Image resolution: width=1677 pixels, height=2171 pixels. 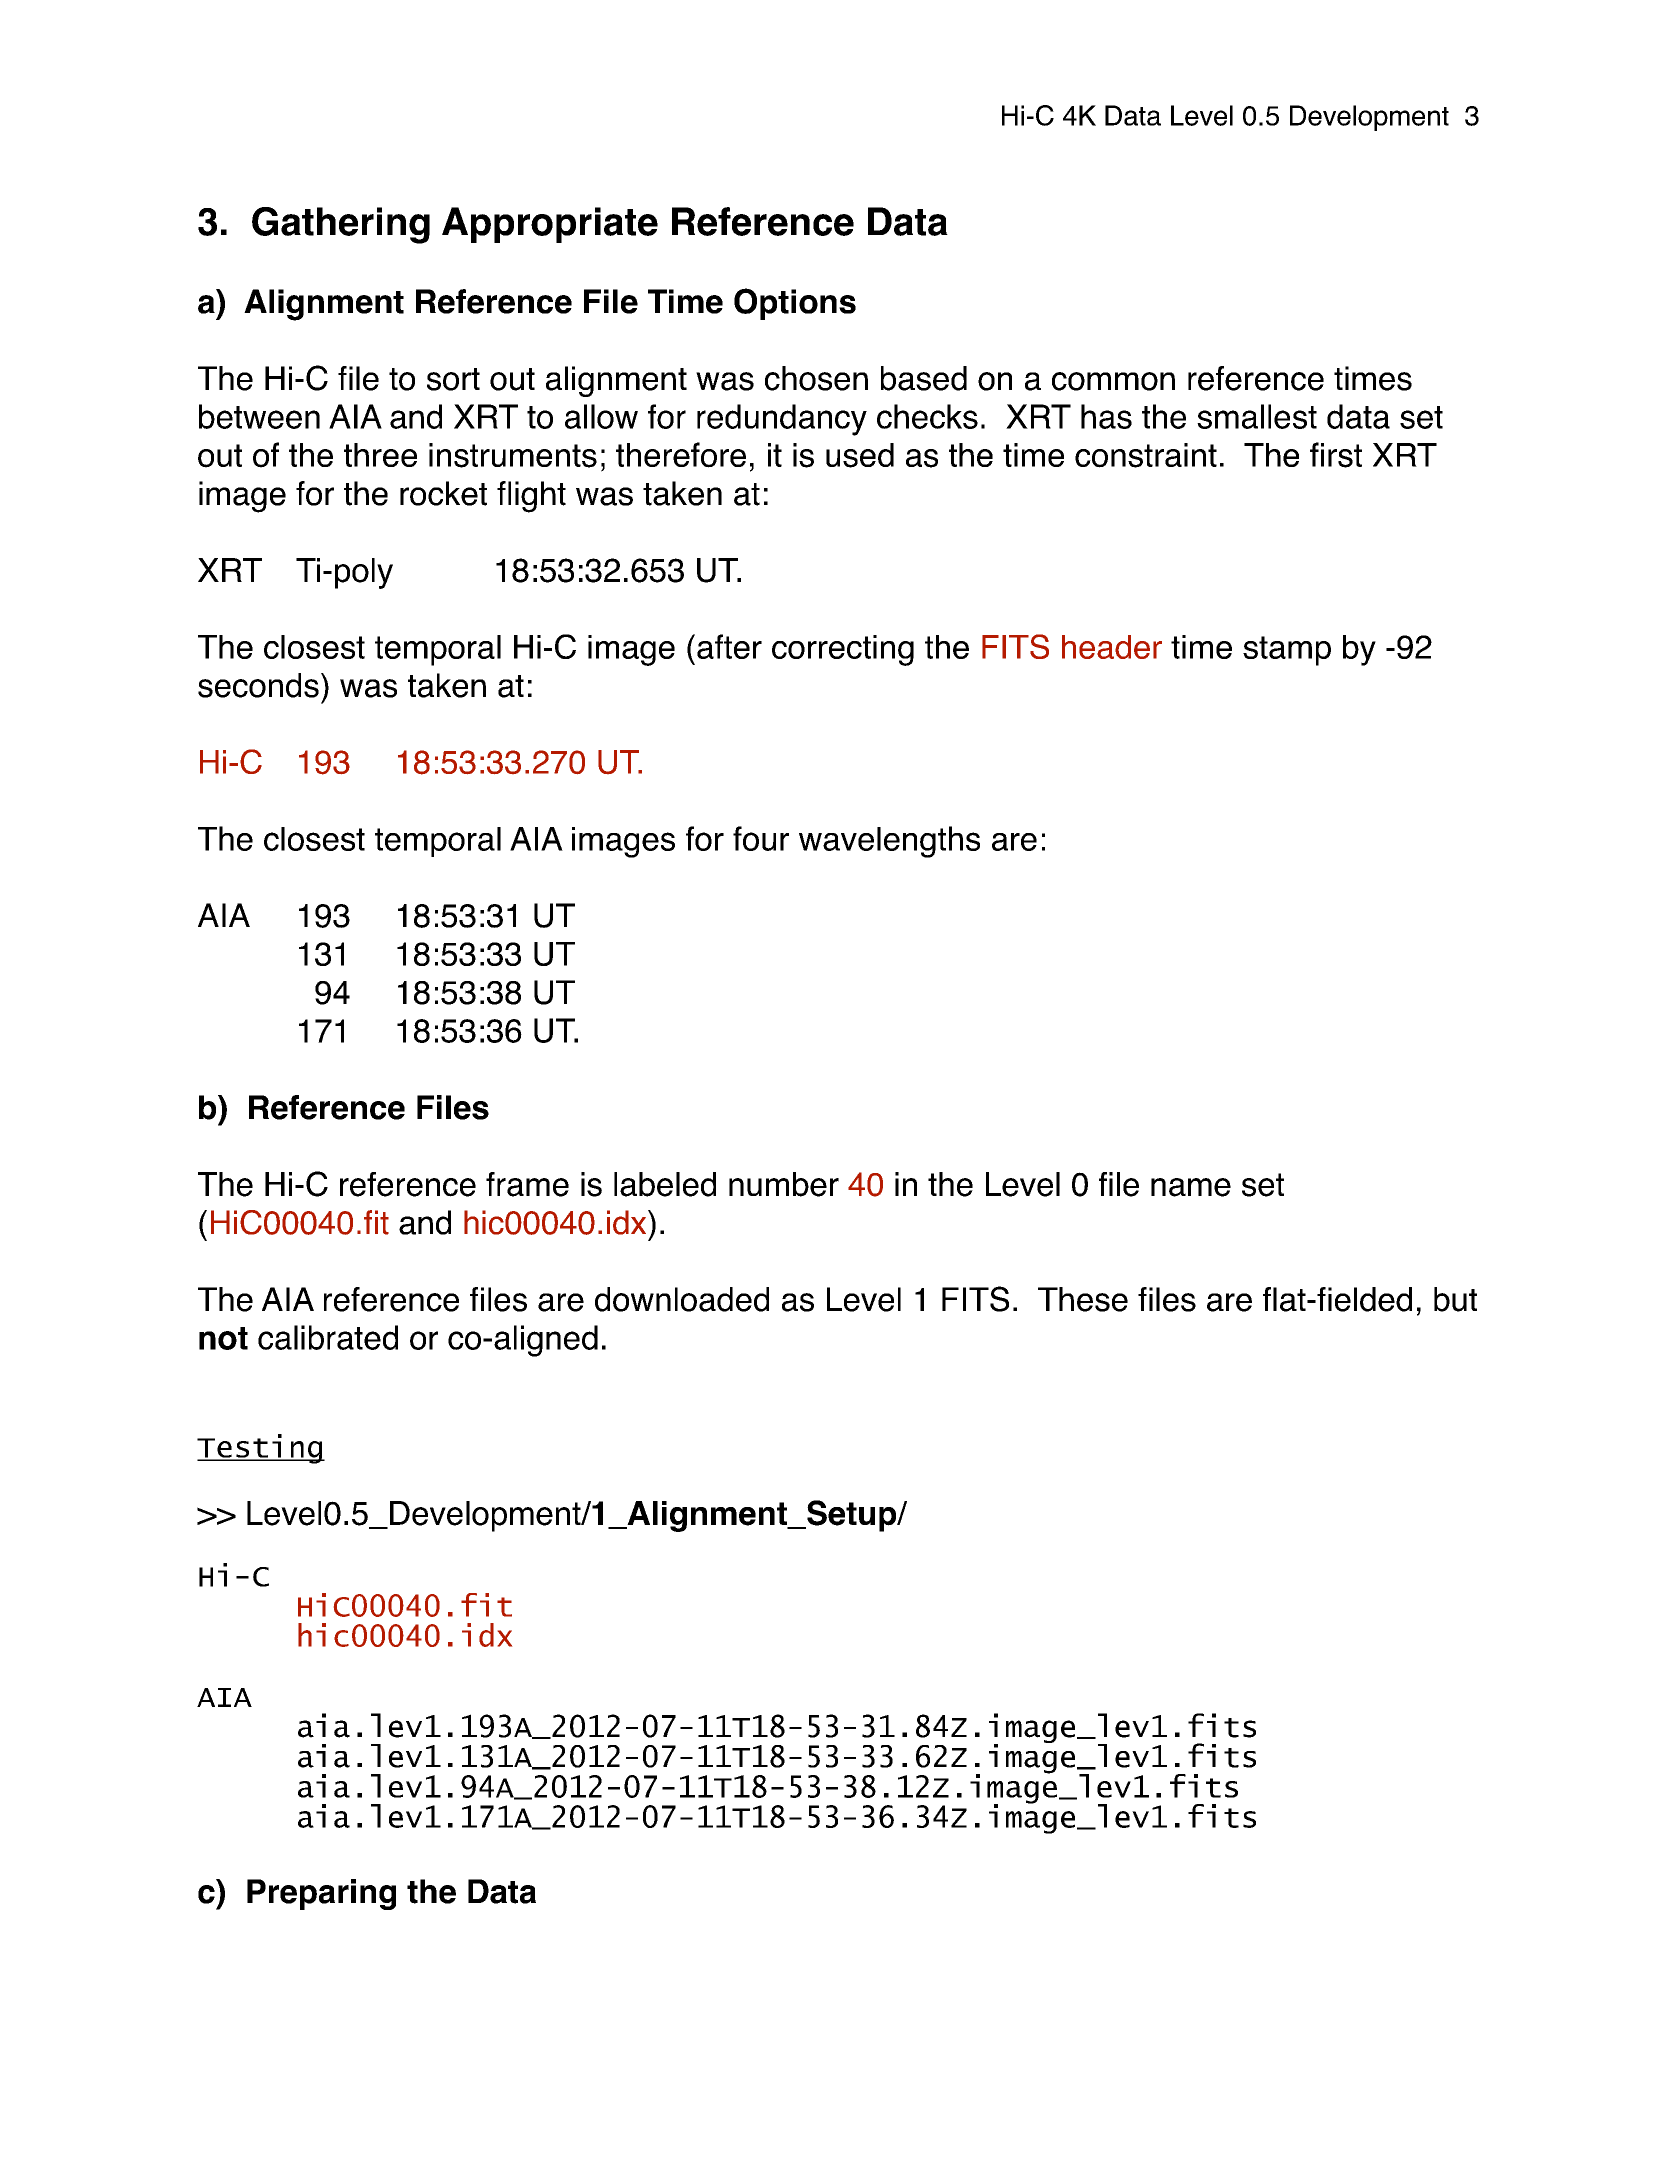 I want to click on name, so click(x=1191, y=1187).
